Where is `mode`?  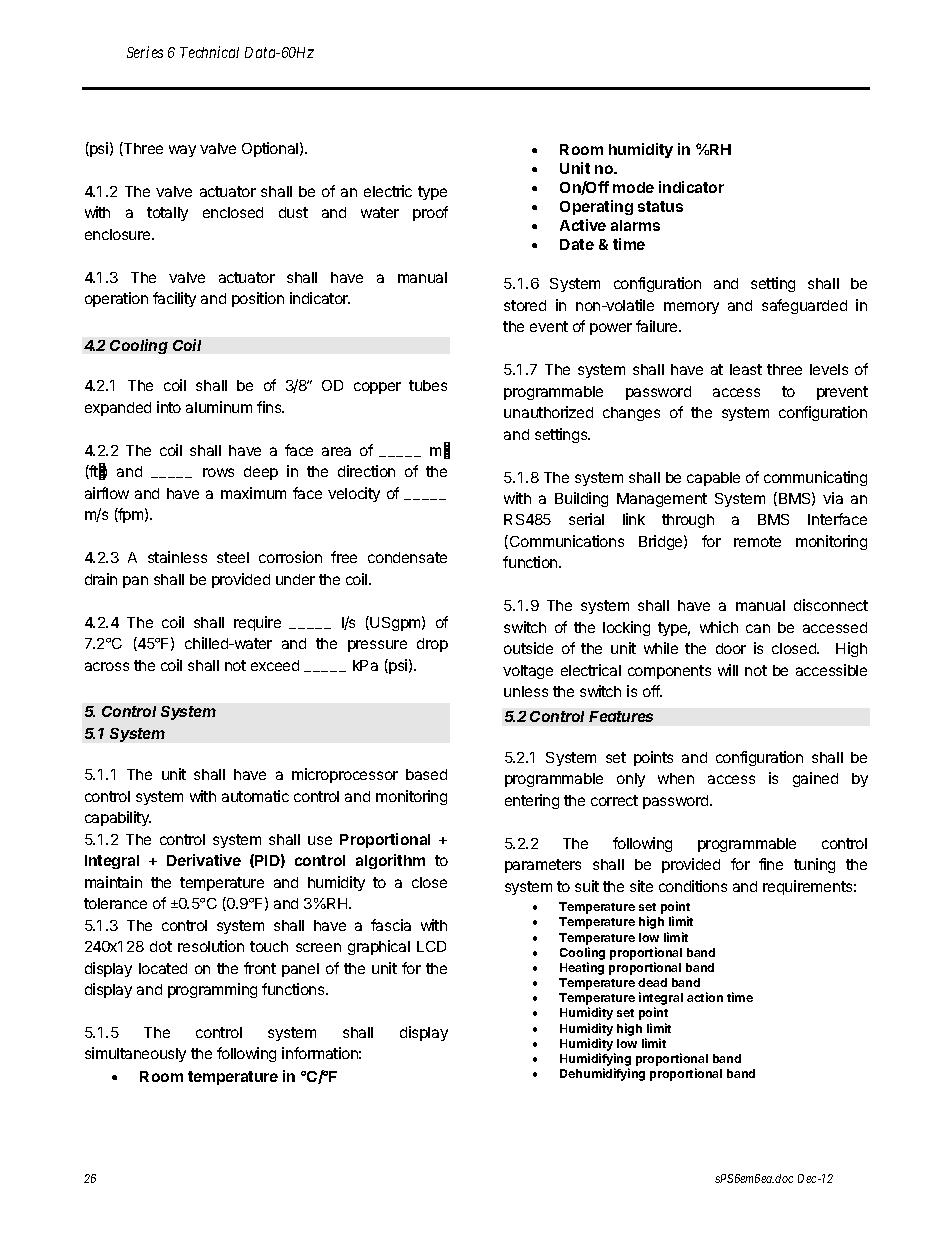 mode is located at coordinates (633, 187).
